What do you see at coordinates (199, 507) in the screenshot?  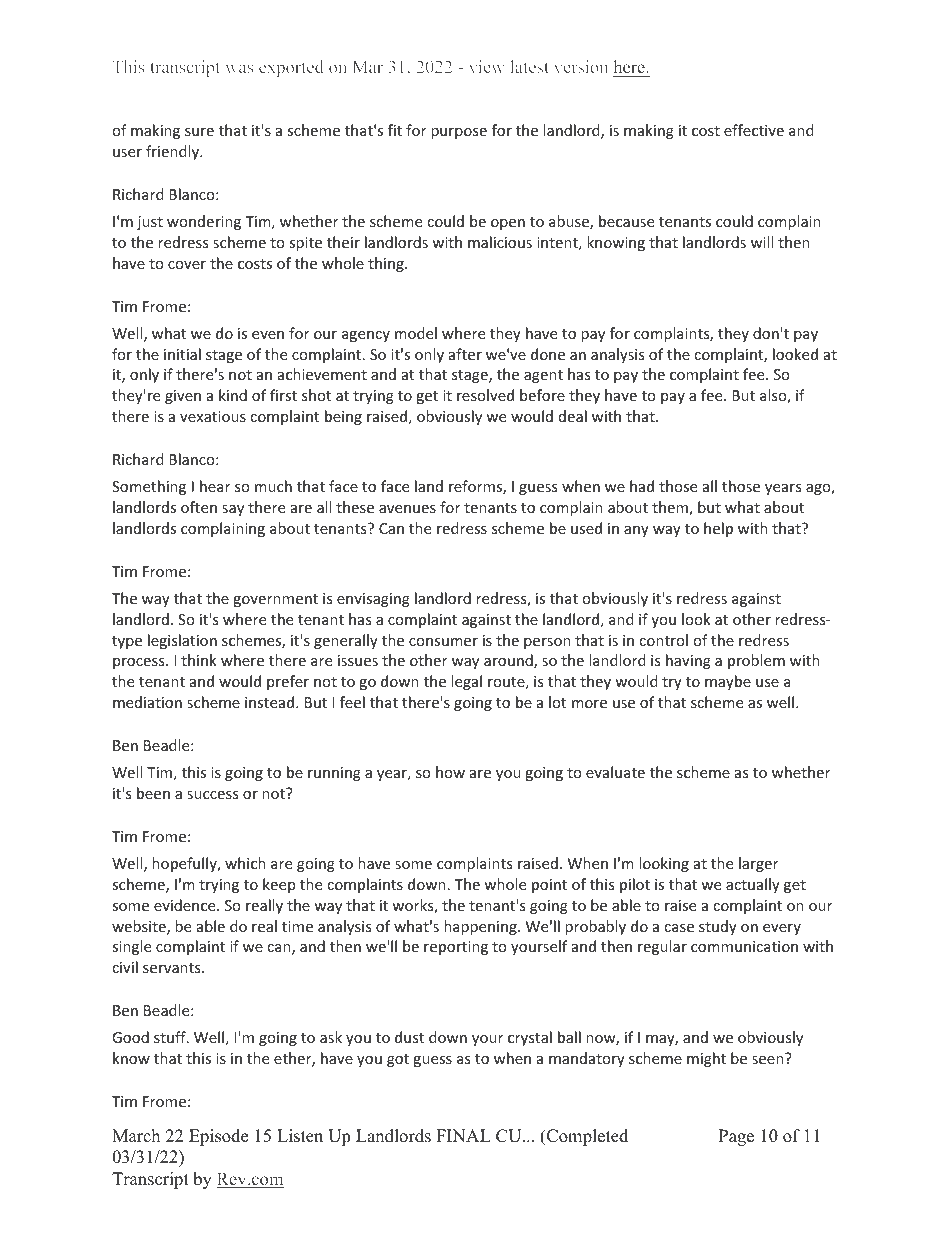 I see `often` at bounding box center [199, 507].
